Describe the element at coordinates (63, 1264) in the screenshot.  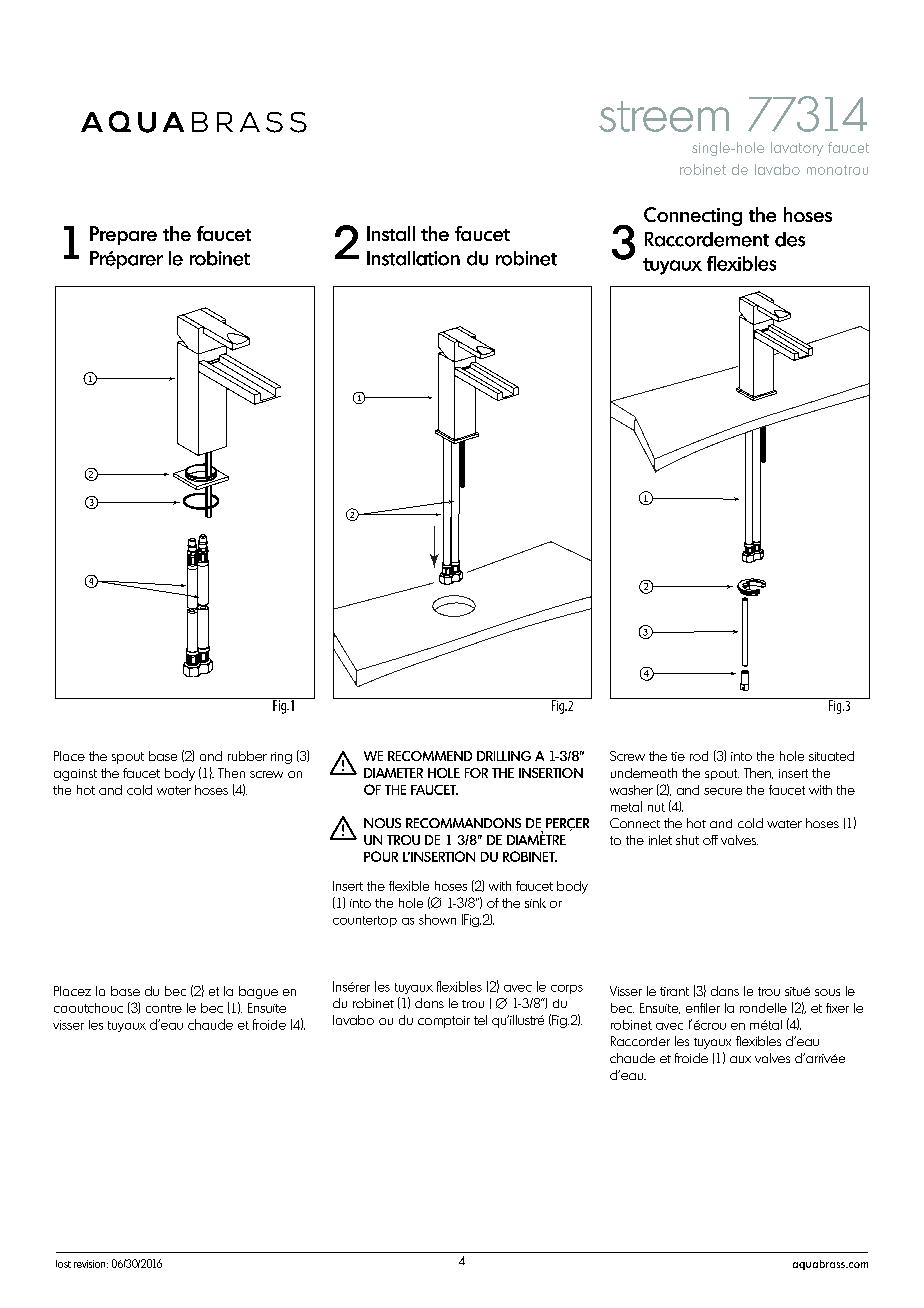
I see `last` at that location.
